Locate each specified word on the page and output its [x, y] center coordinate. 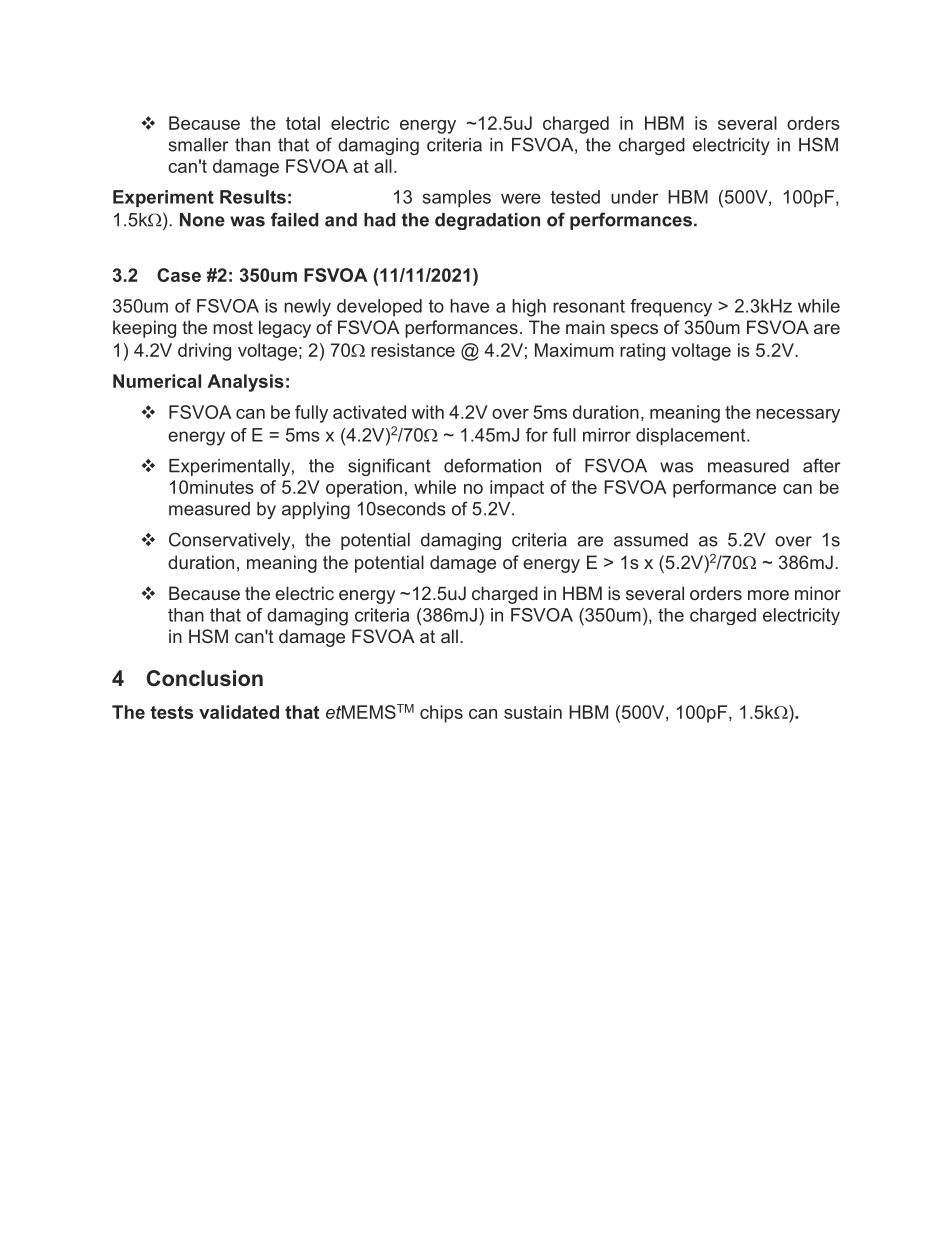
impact [517, 489]
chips [441, 714]
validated [239, 712]
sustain [533, 712]
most [233, 327]
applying [316, 510]
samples [457, 198]
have [469, 306]
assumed [651, 540]
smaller [199, 145]
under [635, 197]
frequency [671, 308]
